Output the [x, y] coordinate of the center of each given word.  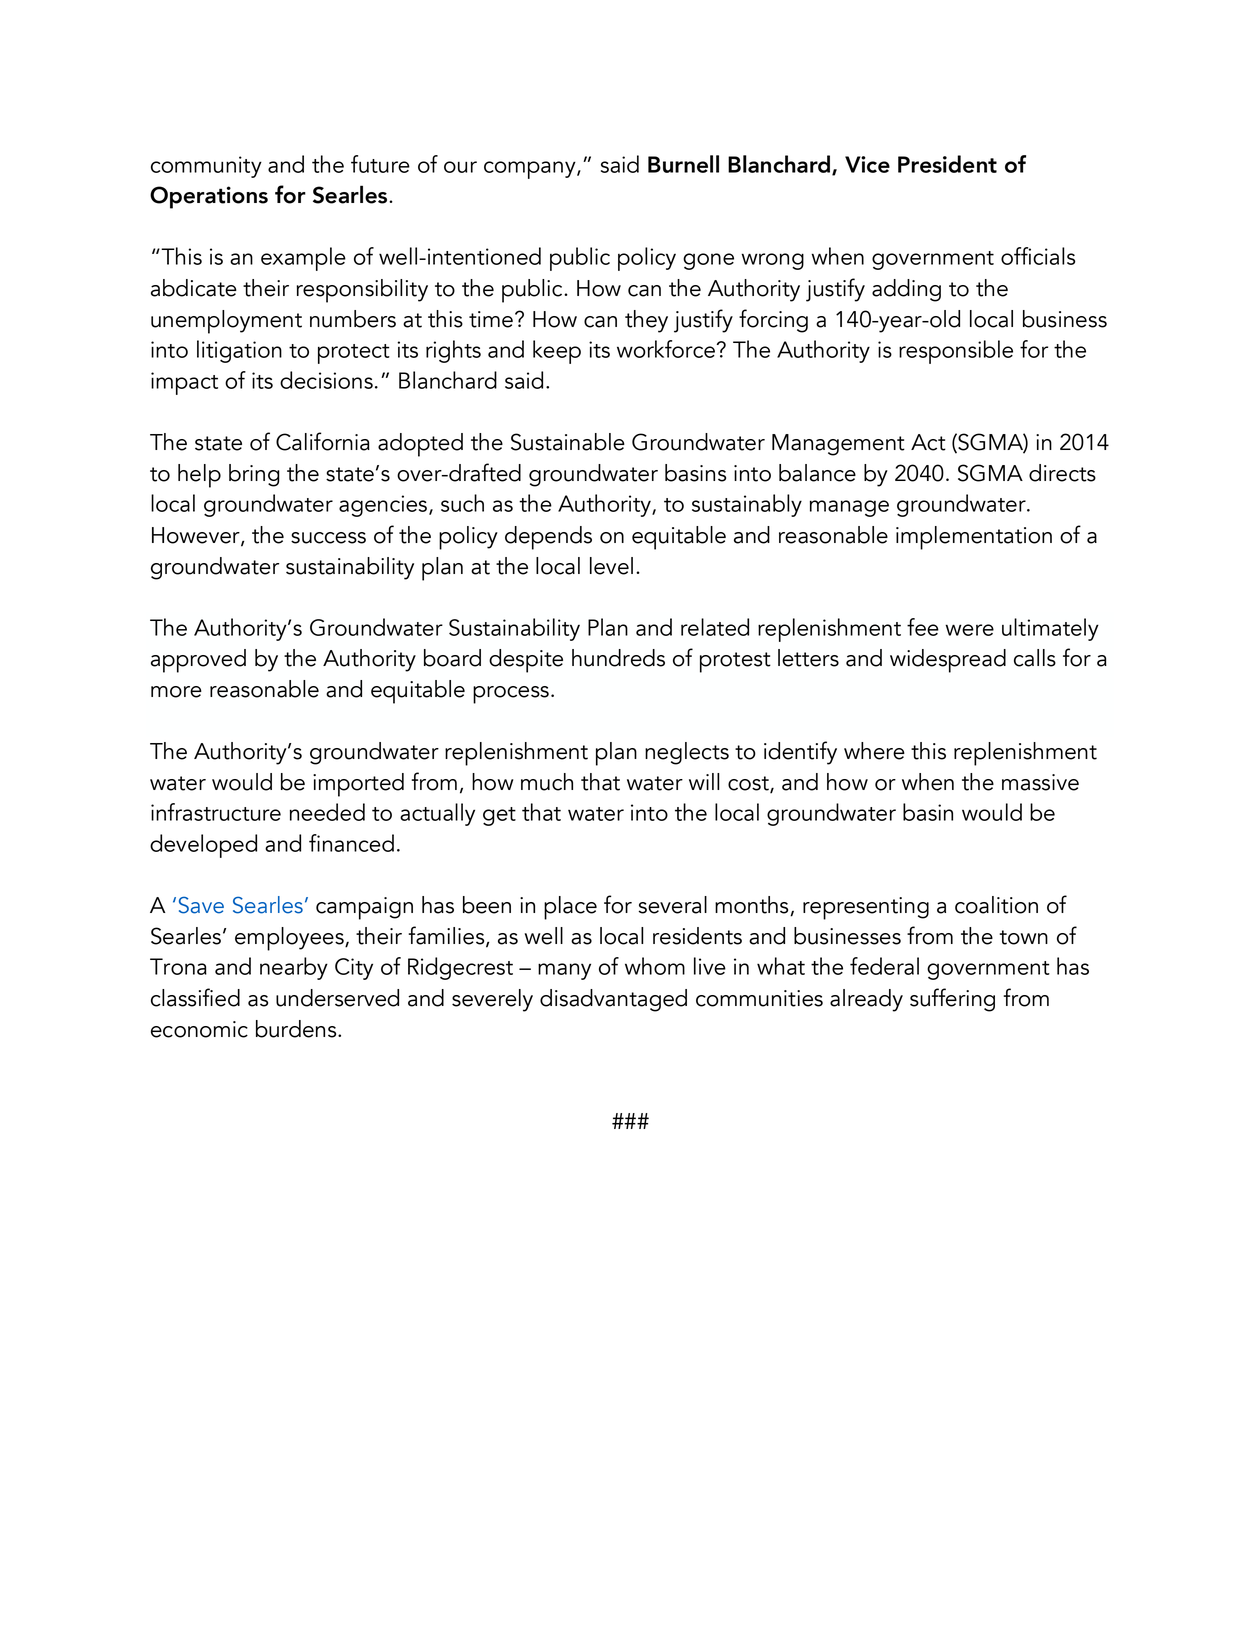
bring [254, 475]
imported [358, 785]
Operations [209, 197]
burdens [297, 1029]
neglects [687, 753]
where [874, 751]
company [531, 170]
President [947, 164]
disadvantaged [613, 1000]
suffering [952, 1000]
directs [1062, 473]
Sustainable [568, 442]
